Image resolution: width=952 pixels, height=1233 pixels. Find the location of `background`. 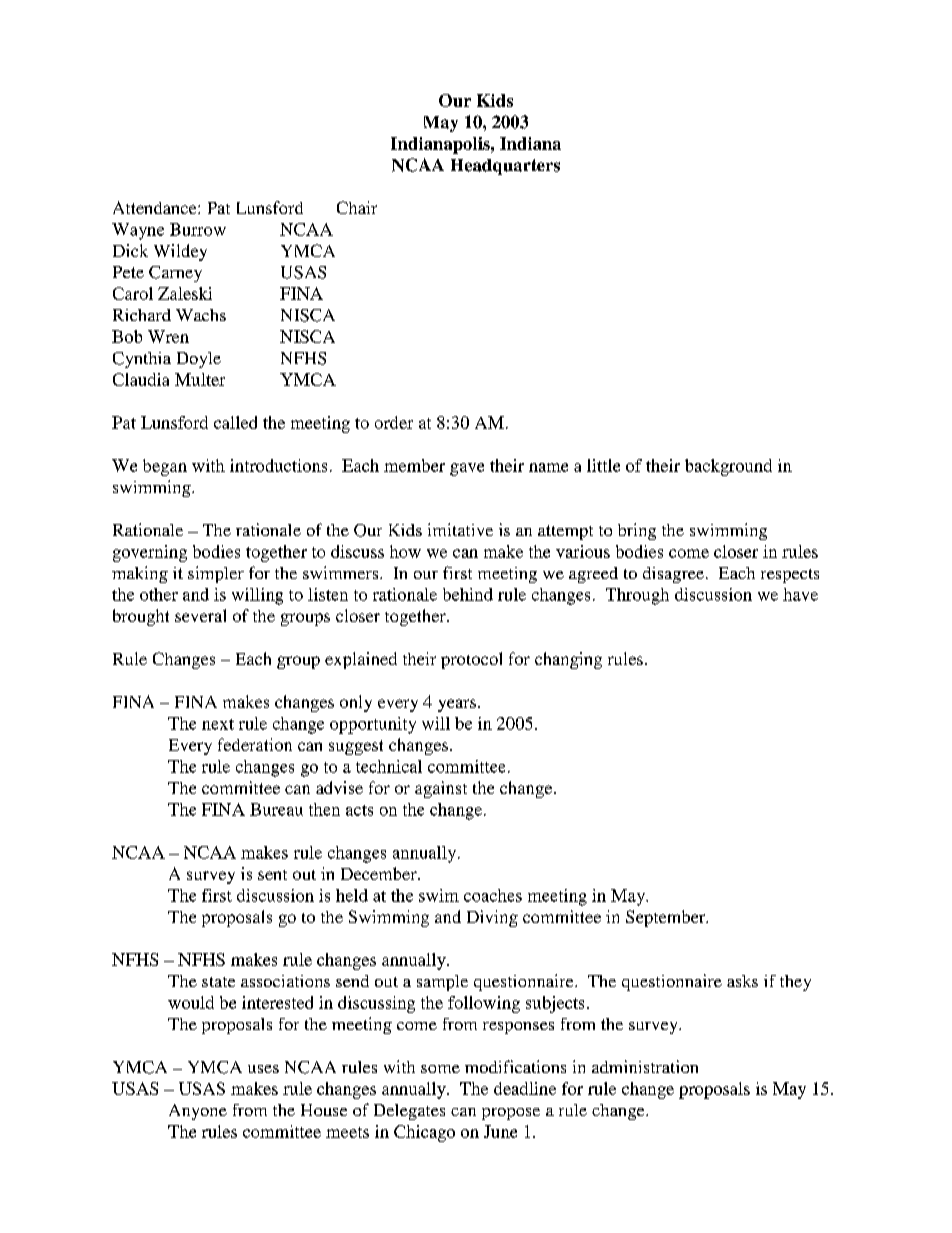

background is located at coordinates (728, 467).
